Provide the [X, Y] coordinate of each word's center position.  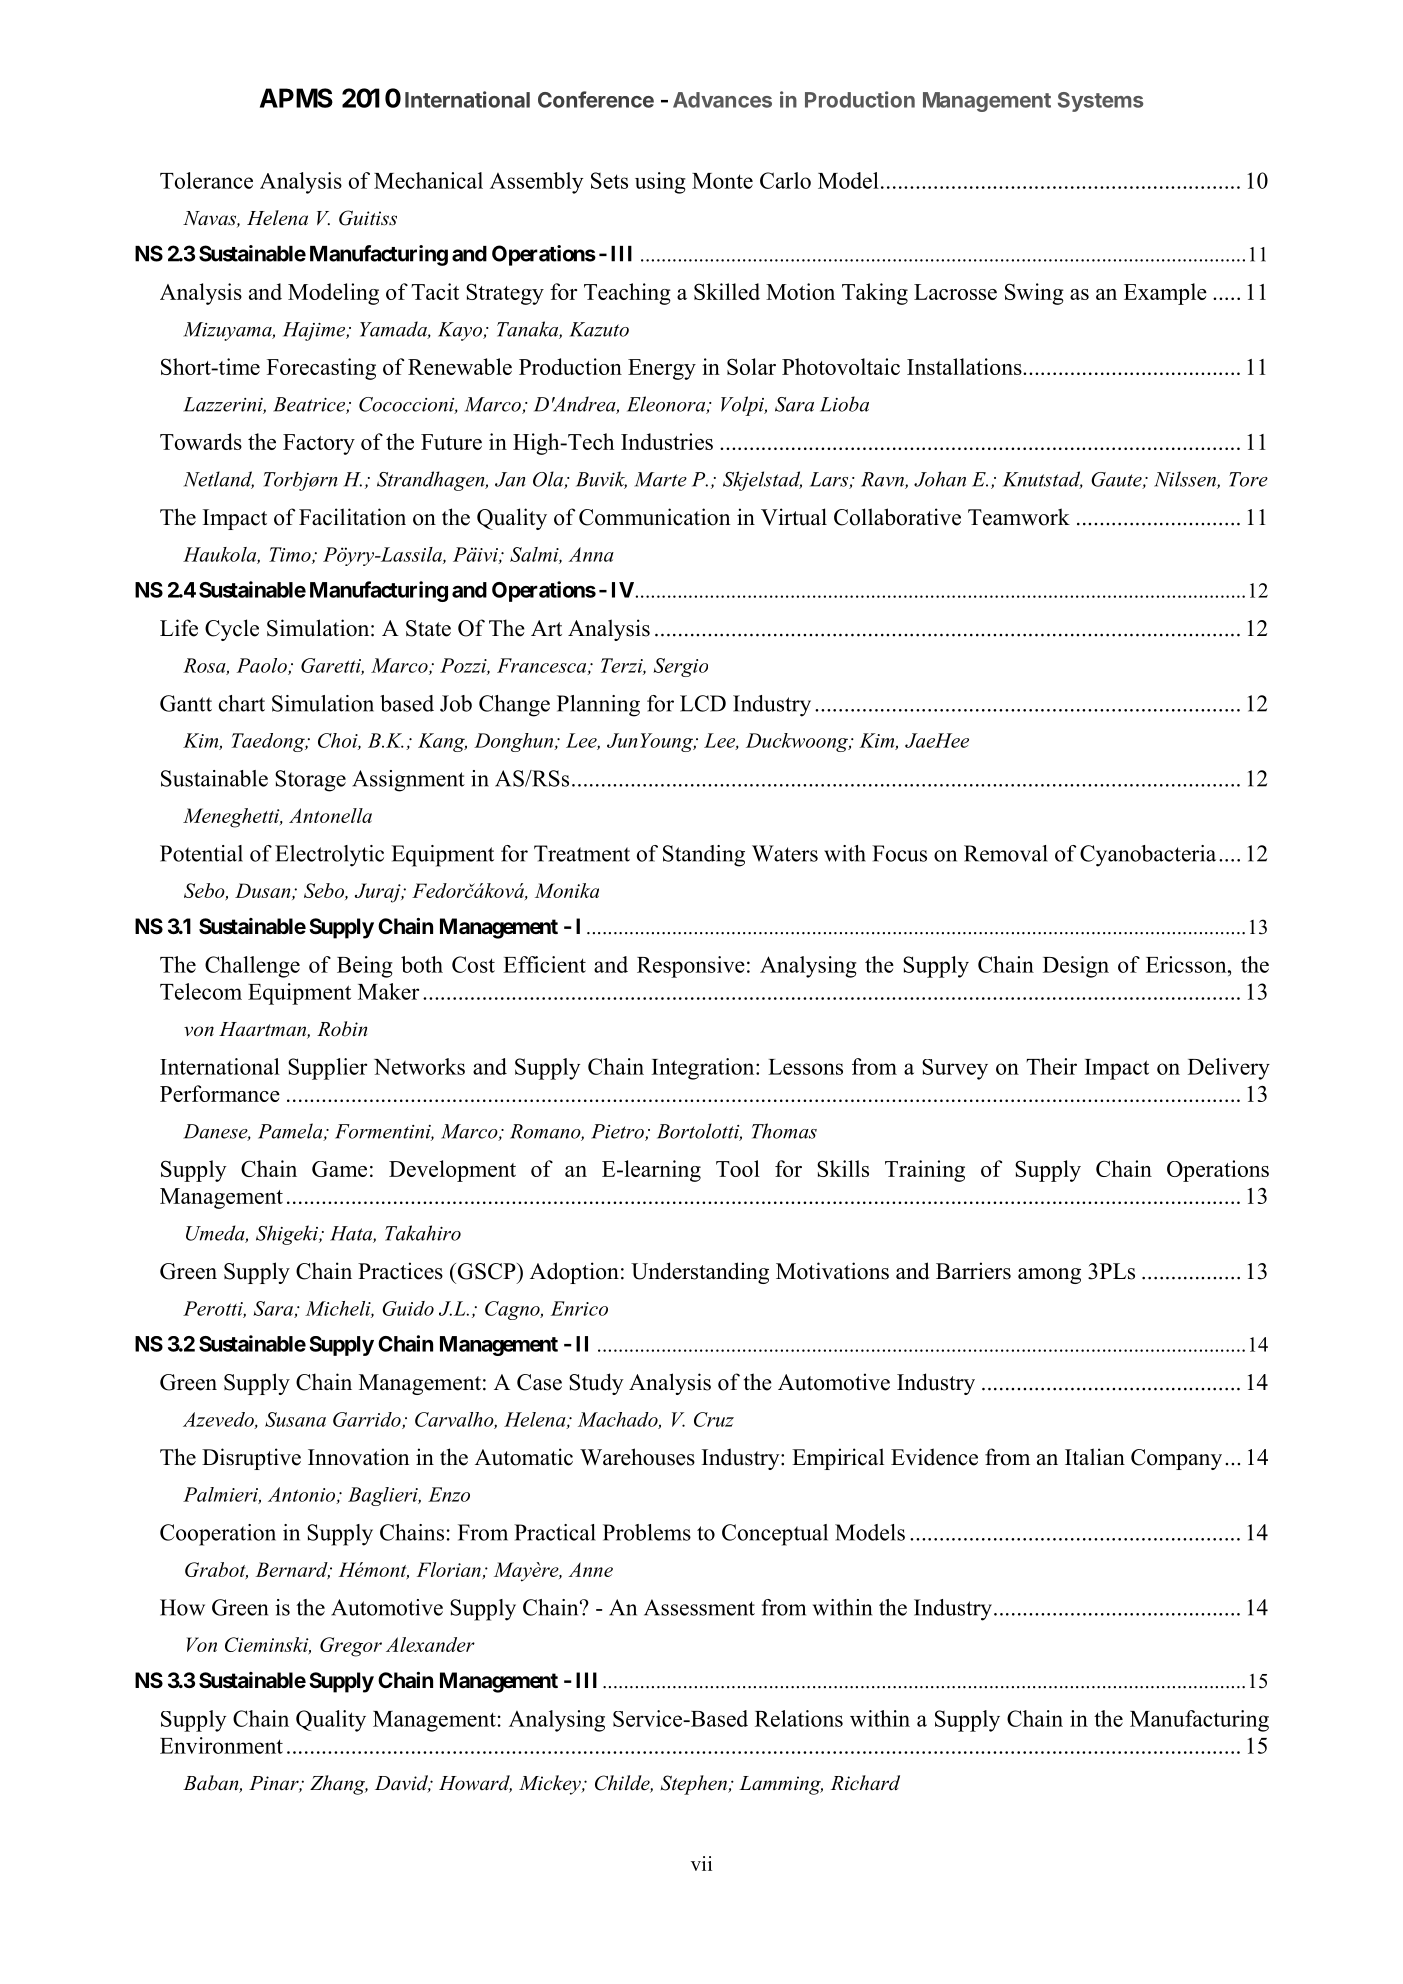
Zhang [339, 1785]
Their [1051, 1066]
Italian [1095, 1456]
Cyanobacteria [1148, 856]
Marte [660, 479]
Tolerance [206, 180]
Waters [785, 853]
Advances [722, 100]
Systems [1100, 102]
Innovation [359, 1457]
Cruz [714, 1419]
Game [339, 1169]
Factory [319, 444]
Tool [738, 1168]
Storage [310, 781]
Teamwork [1019, 517]
